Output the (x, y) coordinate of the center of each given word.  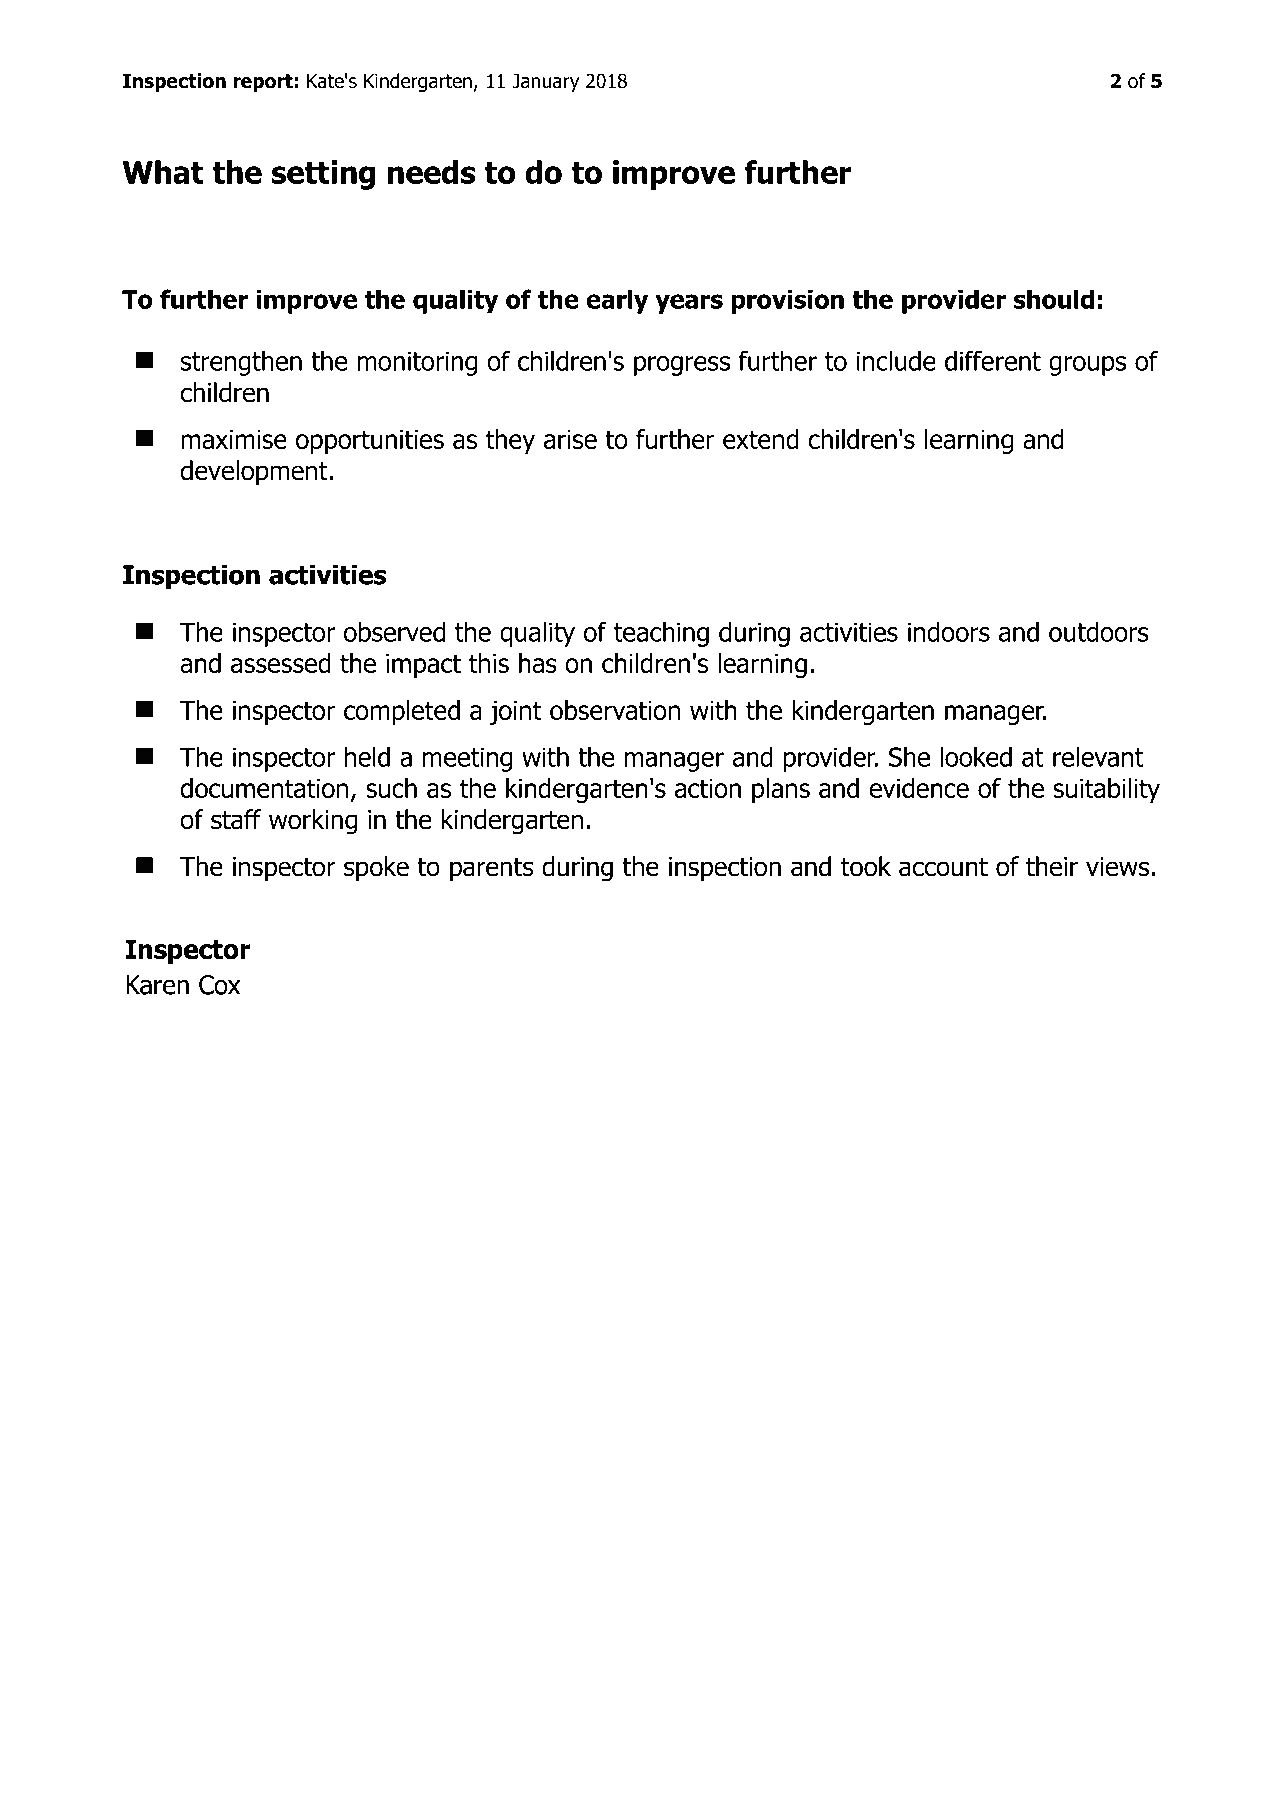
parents (492, 870)
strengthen (241, 363)
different (993, 360)
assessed (281, 663)
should (1053, 299)
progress (682, 366)
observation (615, 710)
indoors (949, 632)
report (263, 83)
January (545, 83)
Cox (219, 985)
